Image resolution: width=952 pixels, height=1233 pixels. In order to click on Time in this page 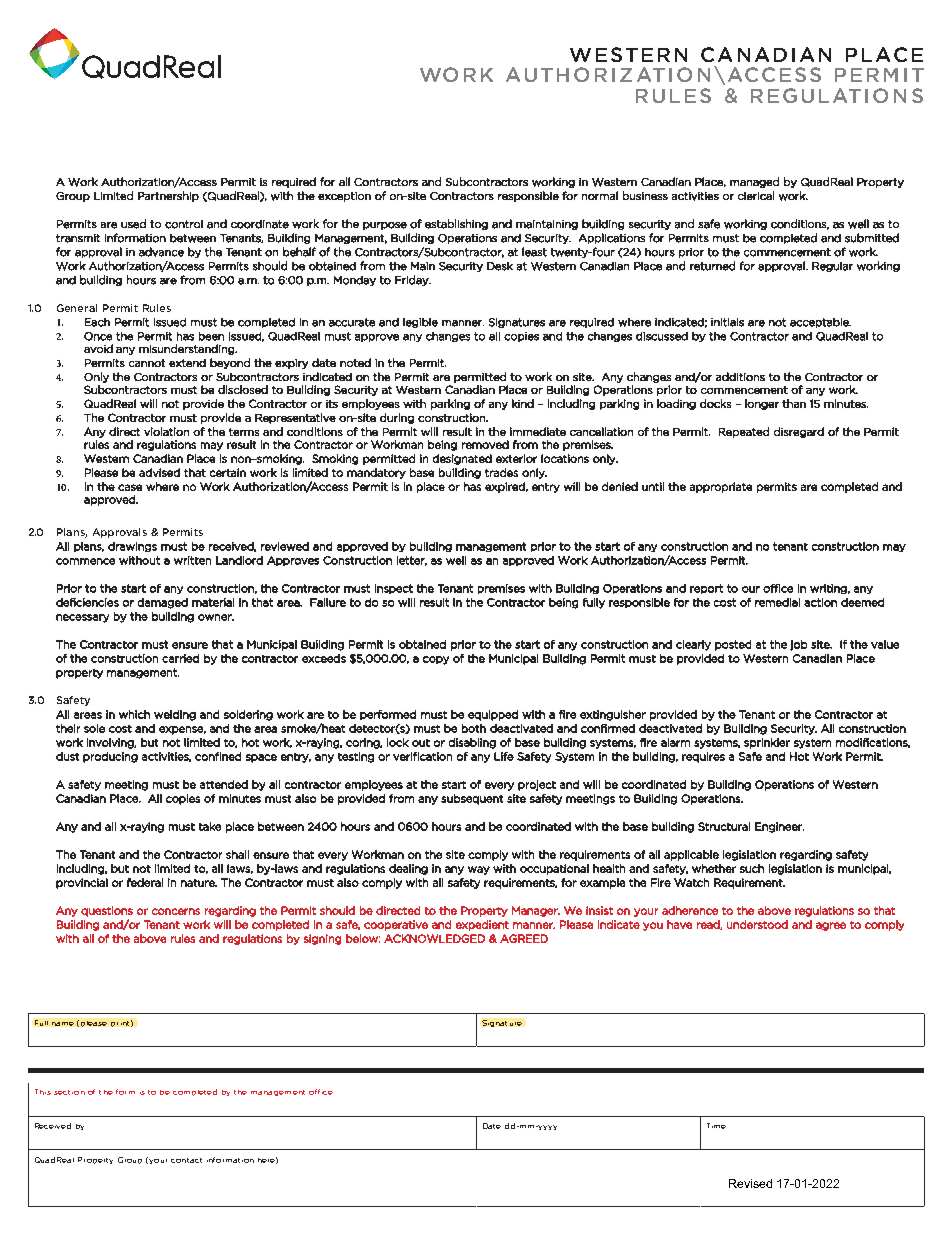, I will do `click(716, 1126)`.
